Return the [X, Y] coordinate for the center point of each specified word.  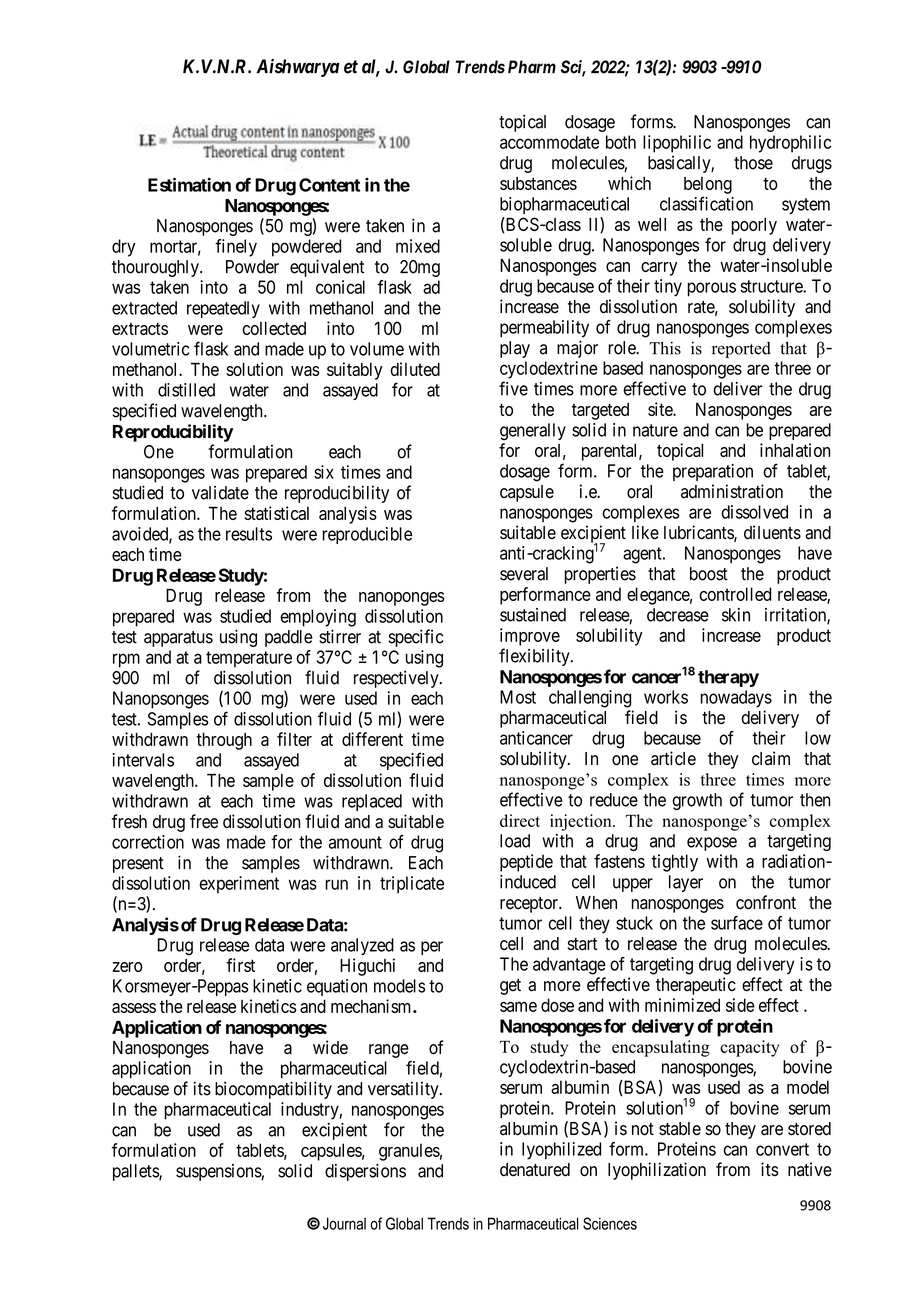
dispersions [365, 1172]
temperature [249, 659]
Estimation [189, 184]
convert [782, 1149]
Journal [344, 1223]
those [753, 163]
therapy [728, 678]
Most [518, 697]
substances [538, 183]
